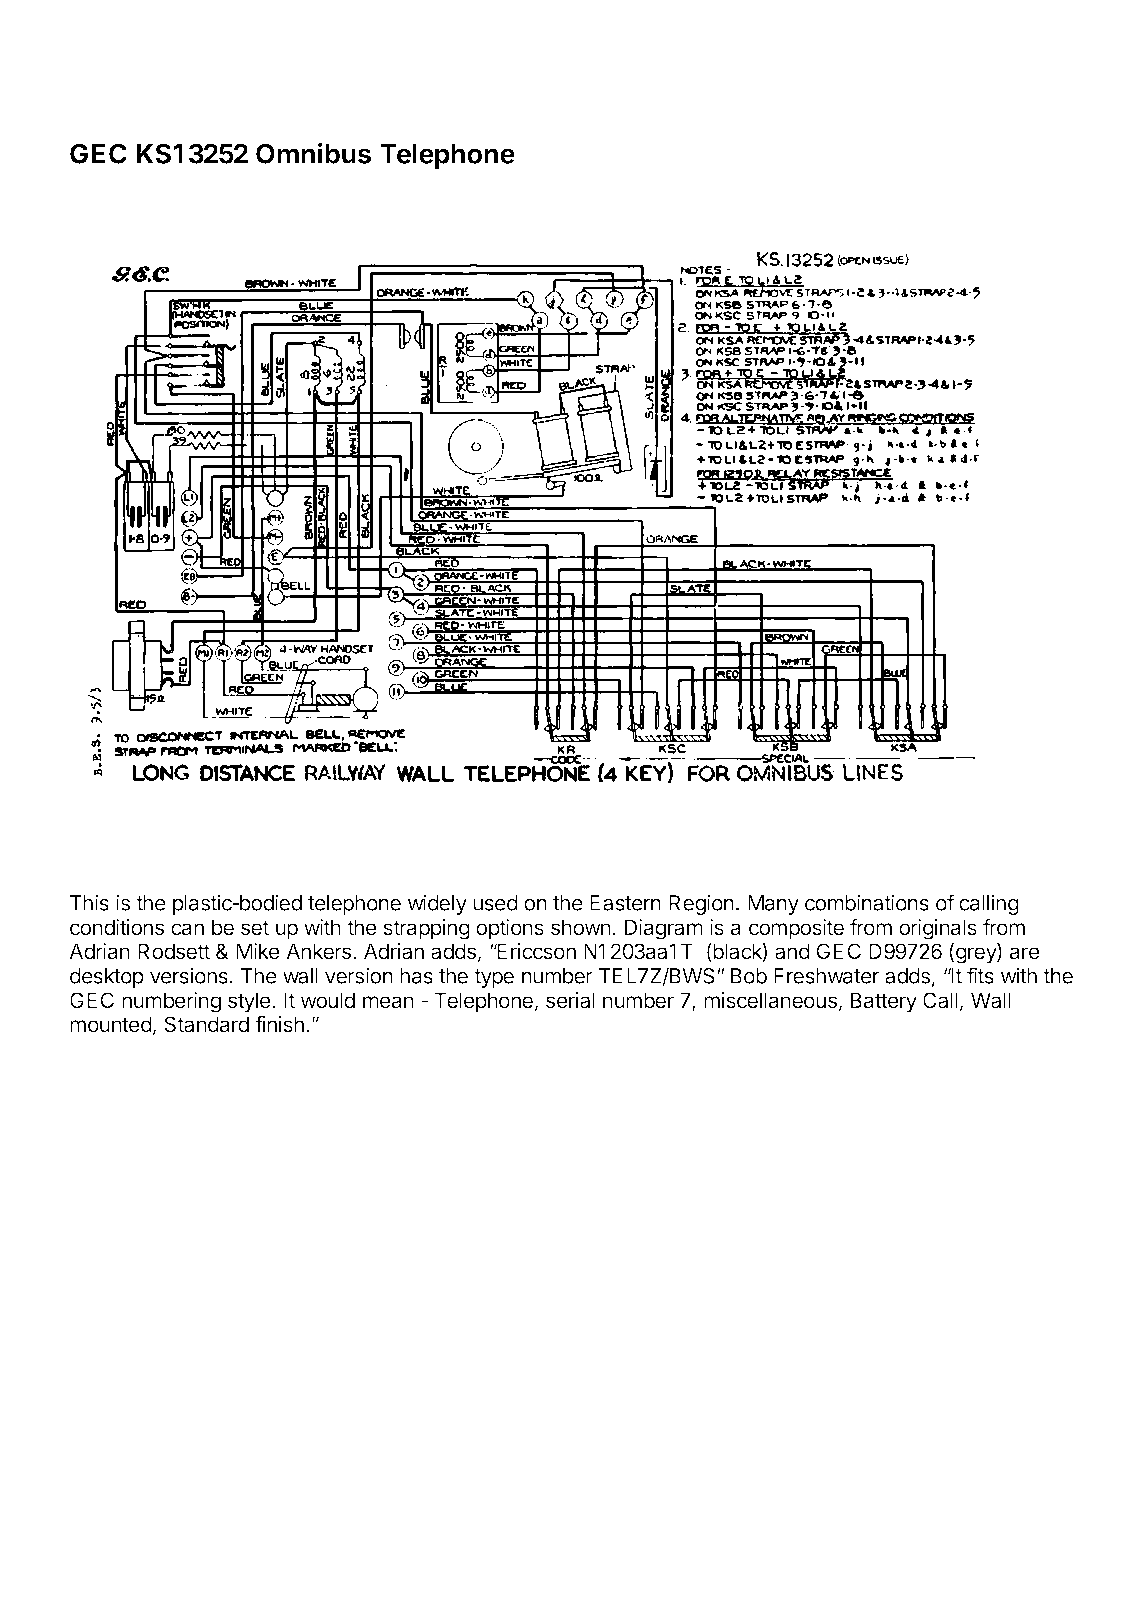 This document has width=1147, height=1622. Describe the element at coordinates (250, 1002) in the document. I see `style` at that location.
